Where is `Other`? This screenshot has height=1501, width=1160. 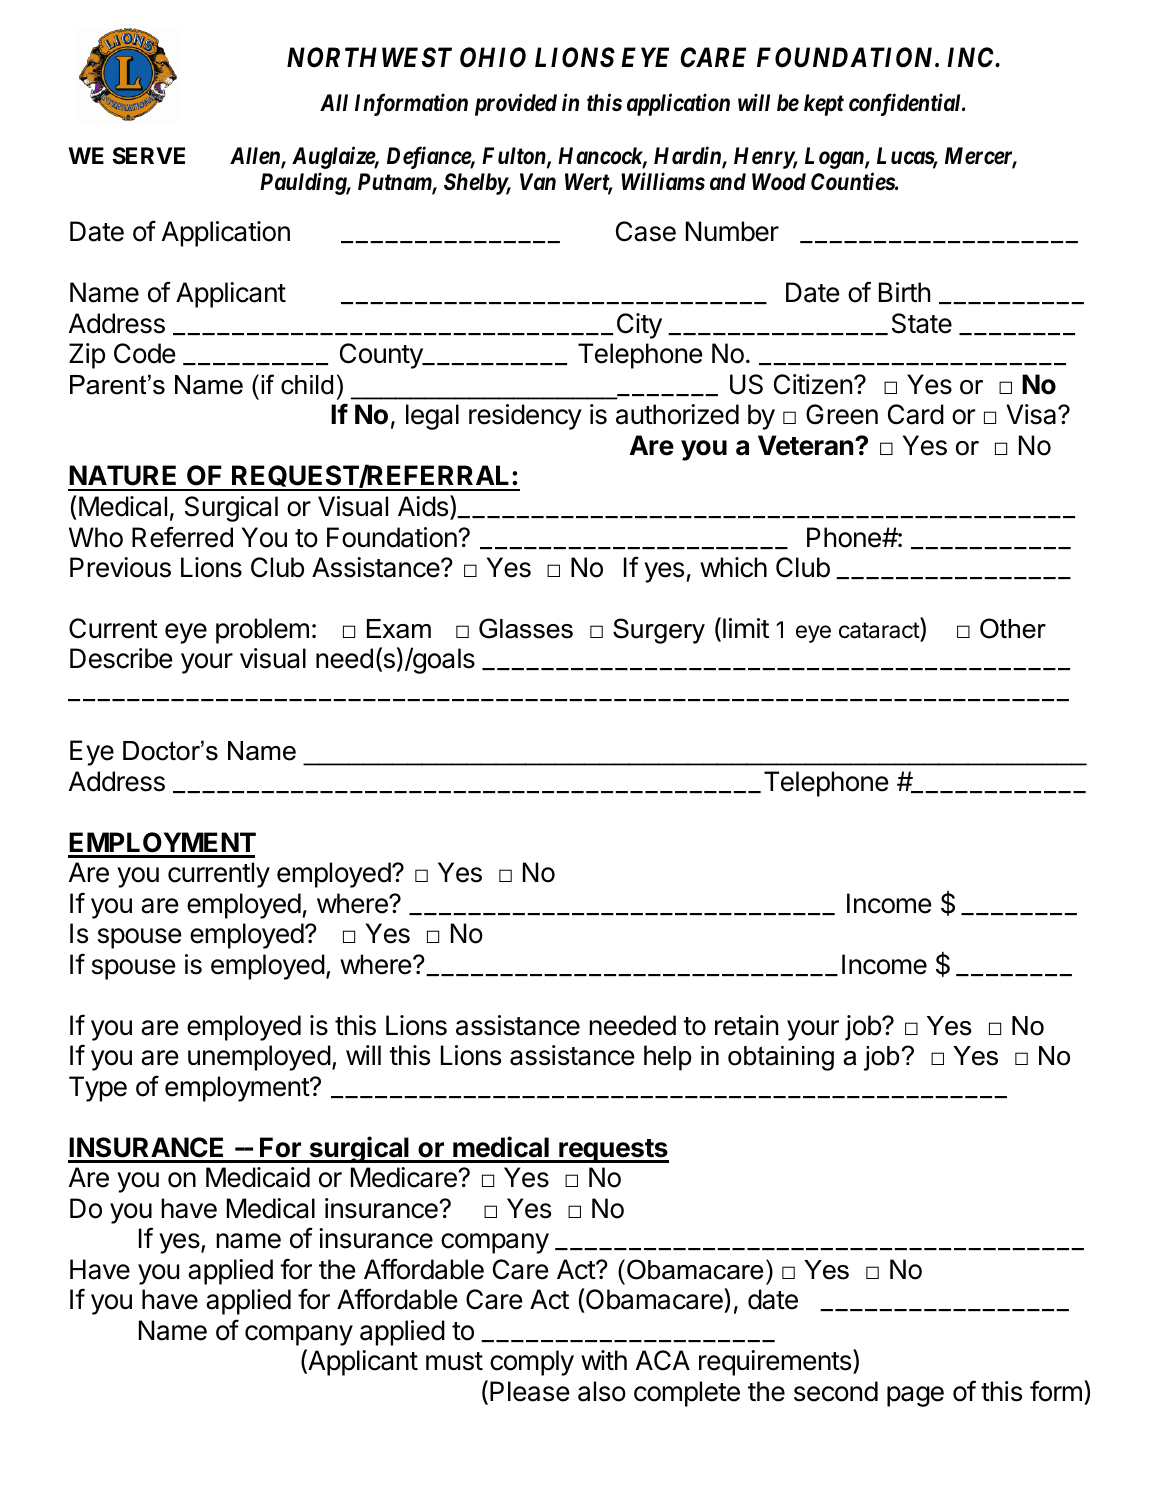
Other is located at coordinates (1013, 628).
